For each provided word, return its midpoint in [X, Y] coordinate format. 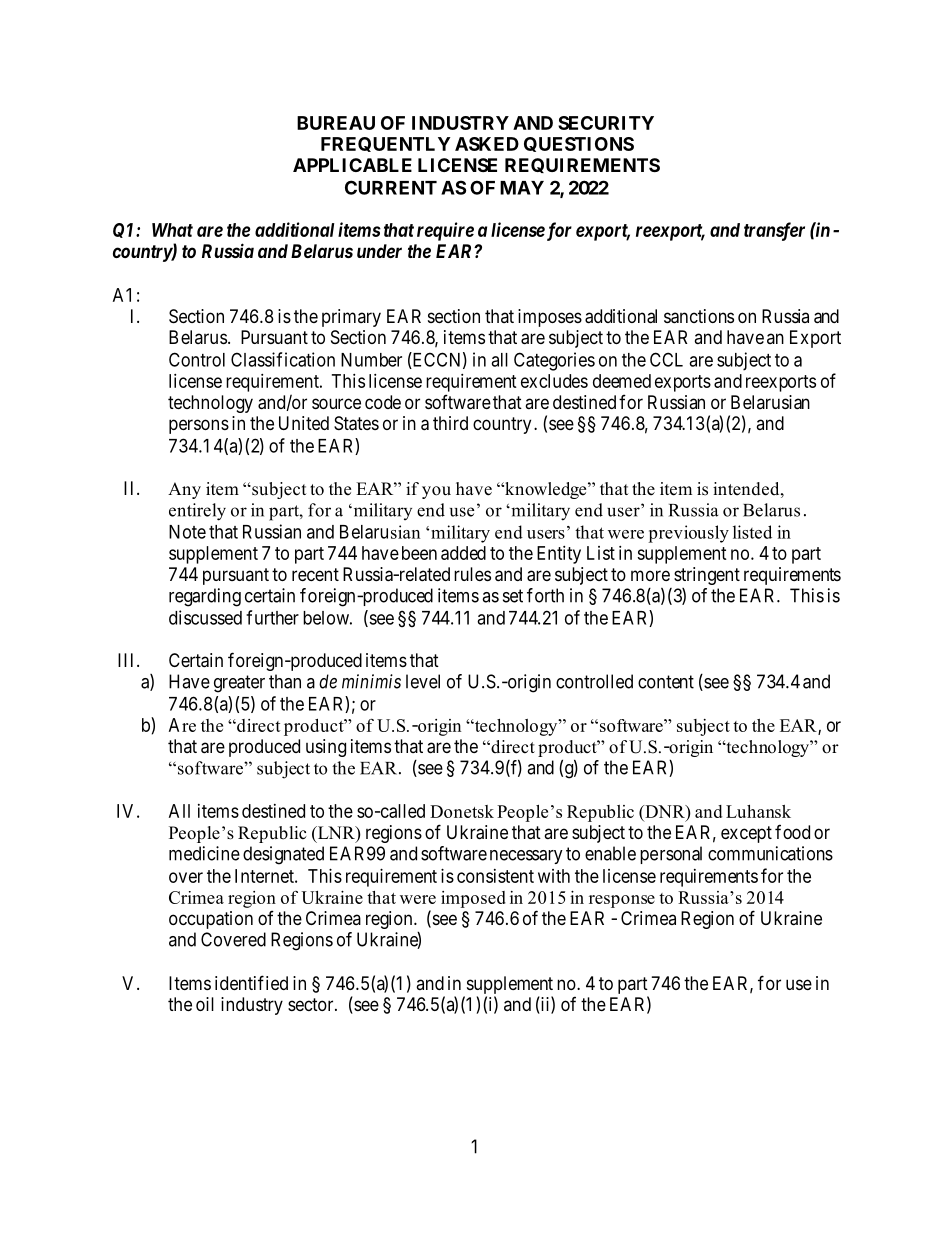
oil [205, 1004]
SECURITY [606, 123]
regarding [205, 597]
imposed [473, 899]
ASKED [487, 144]
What [172, 230]
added [463, 553]
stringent [707, 576]
